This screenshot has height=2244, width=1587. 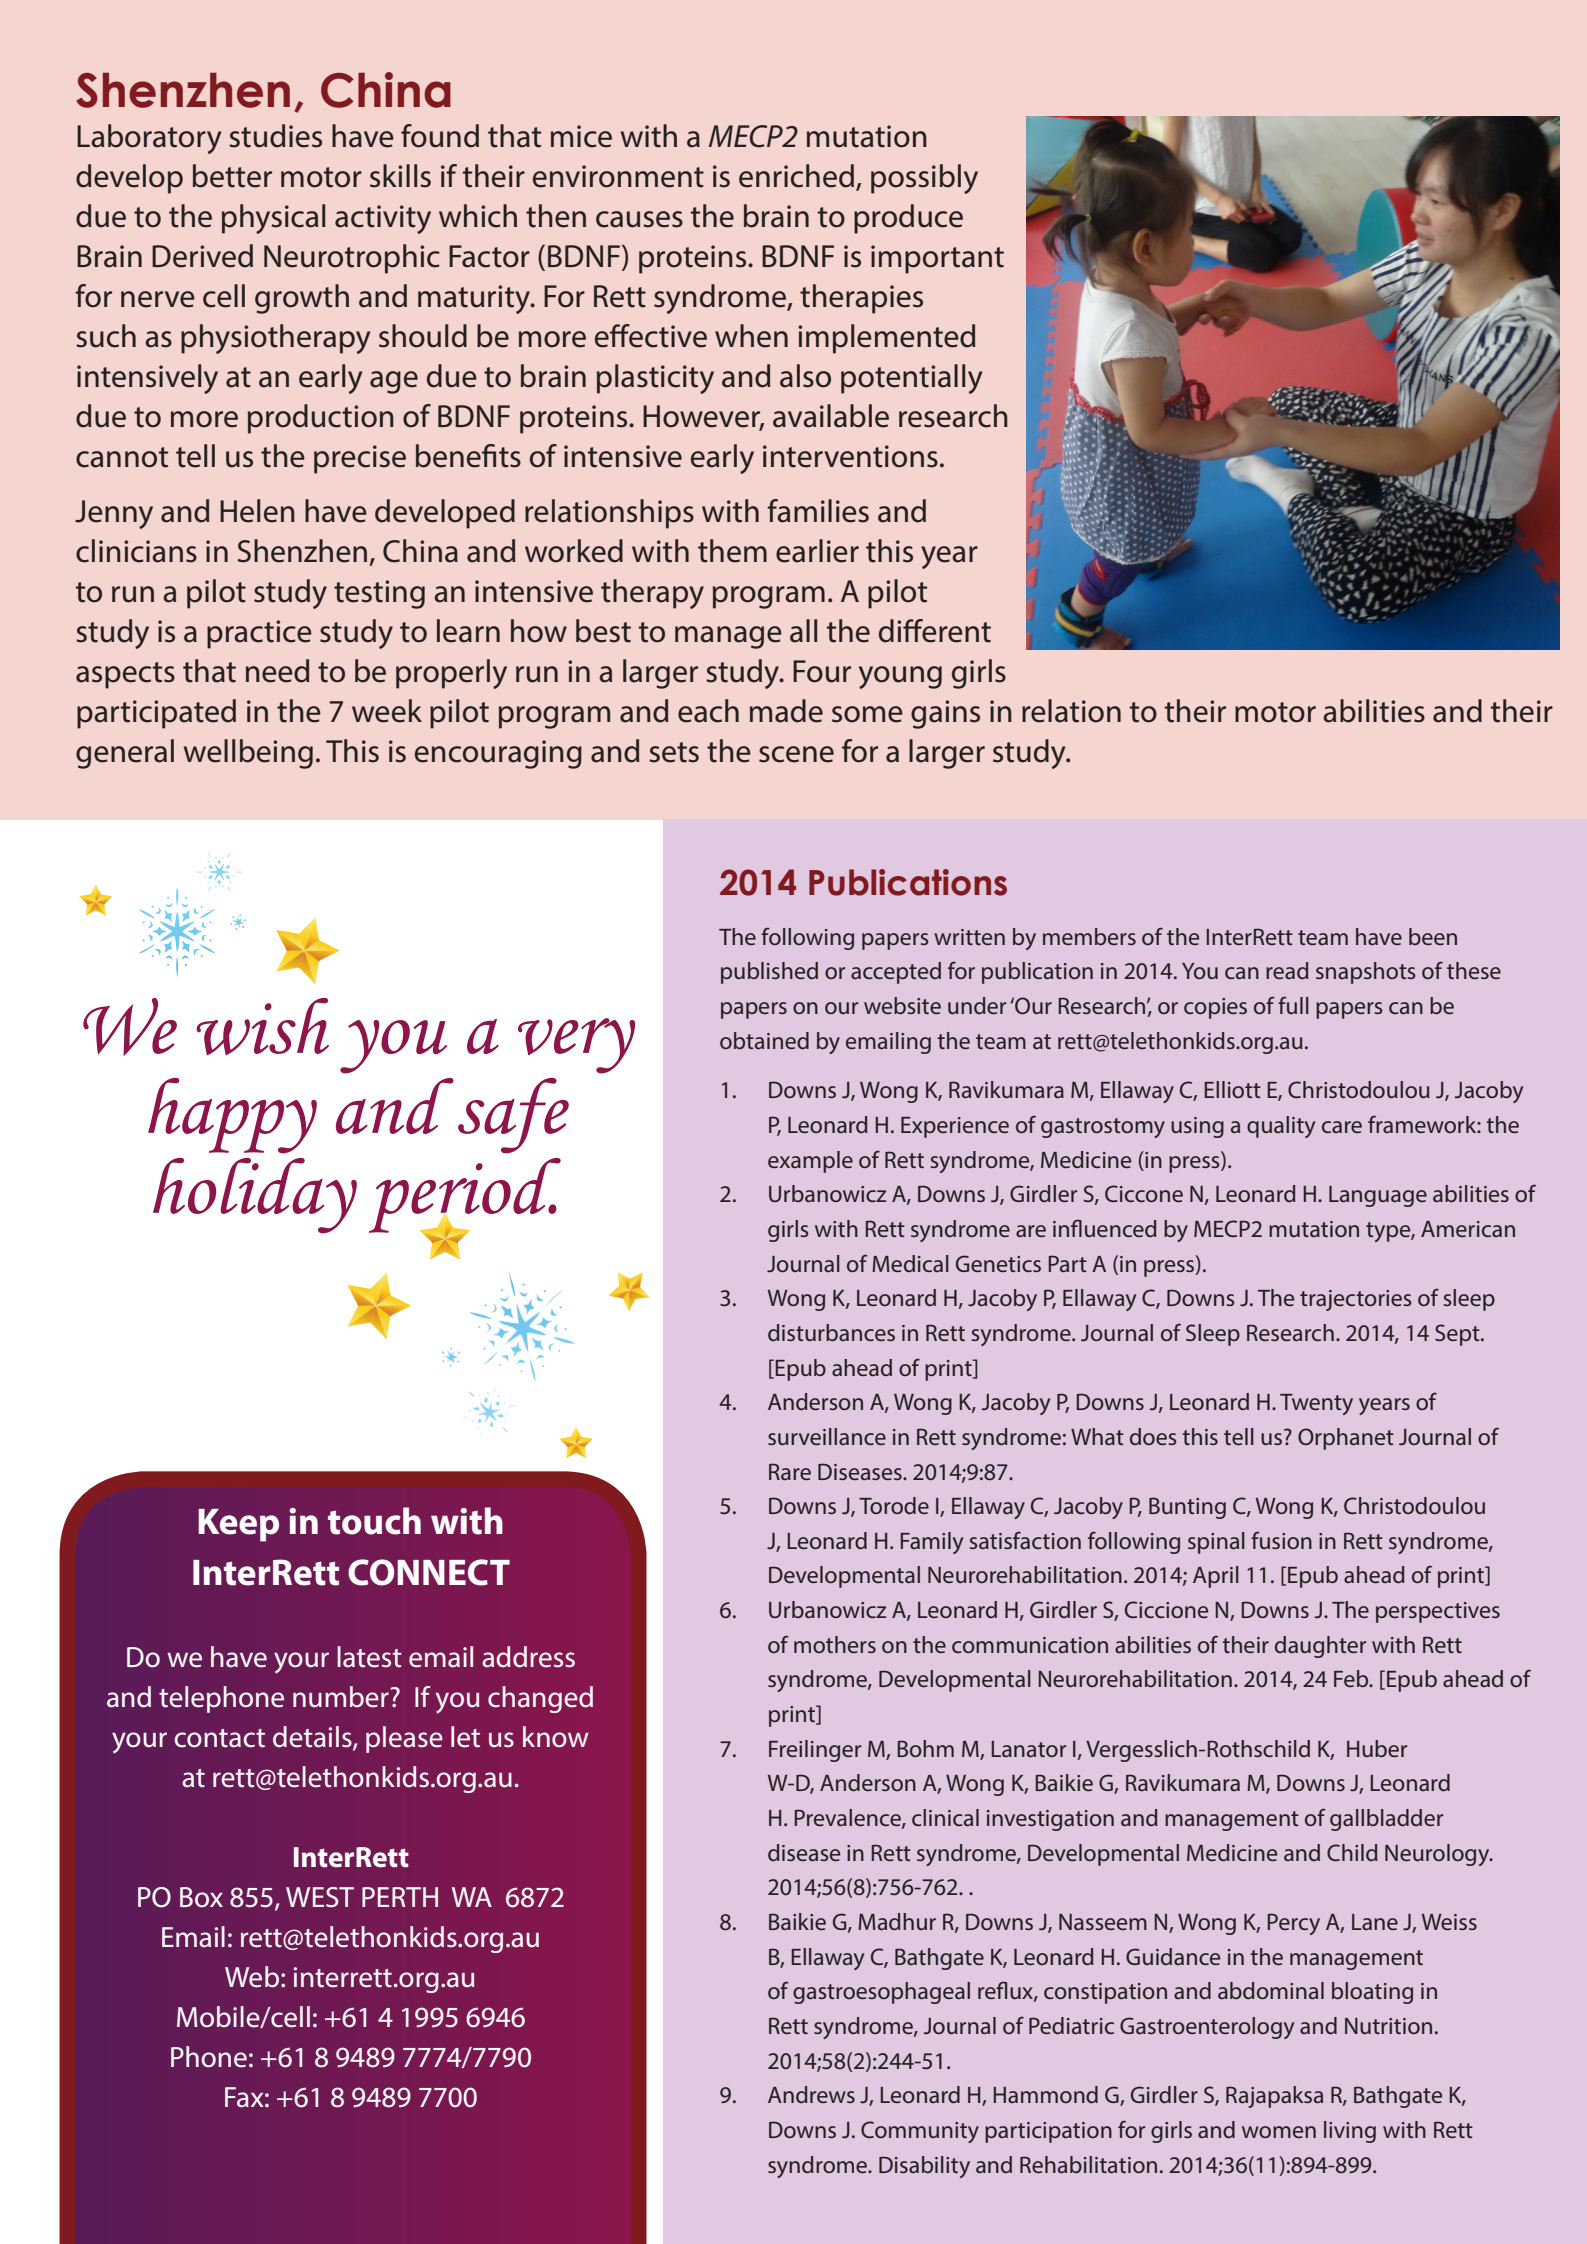 What do you see at coordinates (796, 176) in the screenshot?
I see `enriched` at bounding box center [796, 176].
